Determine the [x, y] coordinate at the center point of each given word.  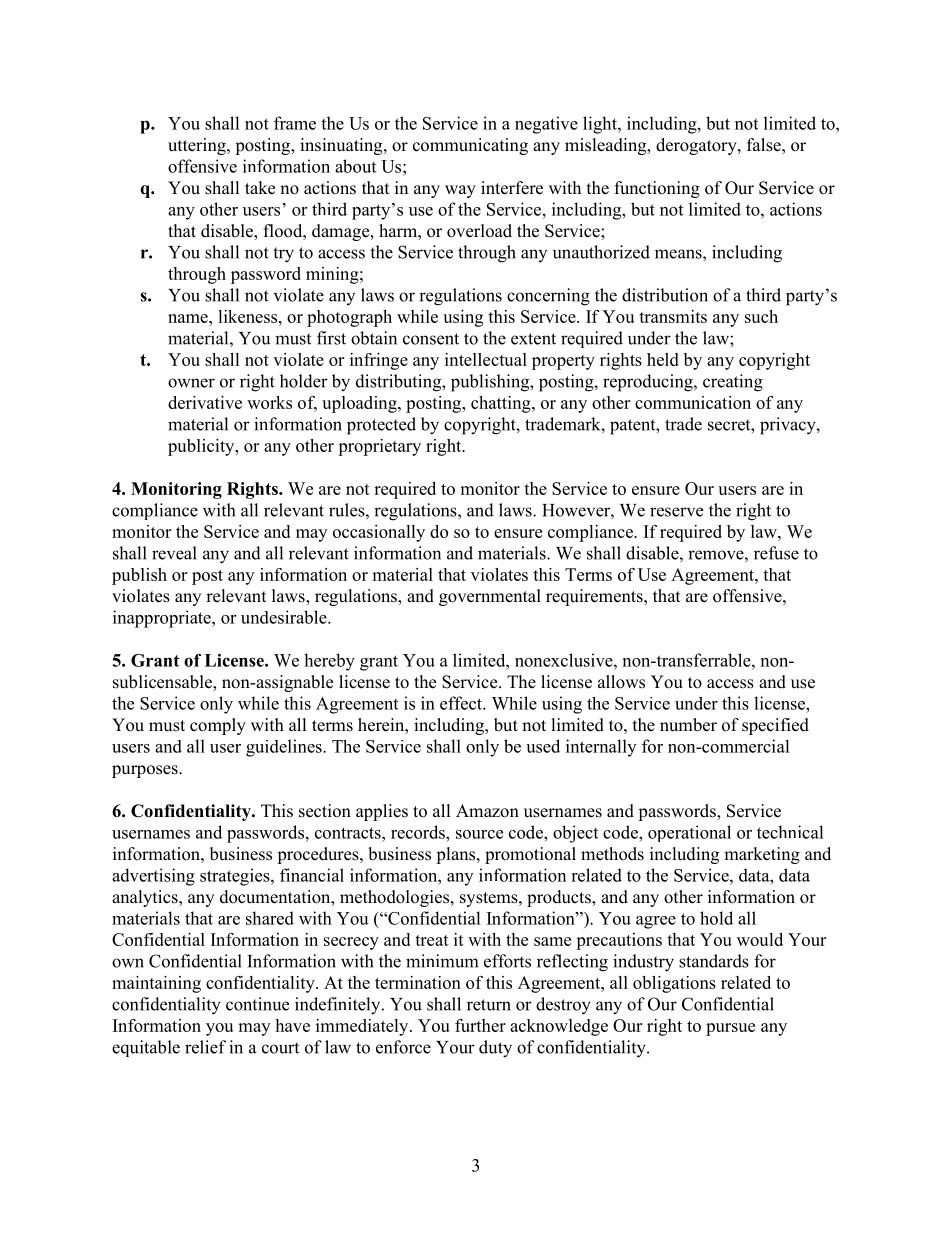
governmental [490, 597]
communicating [470, 146]
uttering [198, 146]
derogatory [697, 146]
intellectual [486, 359]
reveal [174, 553]
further [480, 1025]
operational [689, 833]
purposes [146, 771]
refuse [776, 553]
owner [191, 383]
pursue [730, 1029]
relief [205, 1047]
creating [733, 383]
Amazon [487, 811]
